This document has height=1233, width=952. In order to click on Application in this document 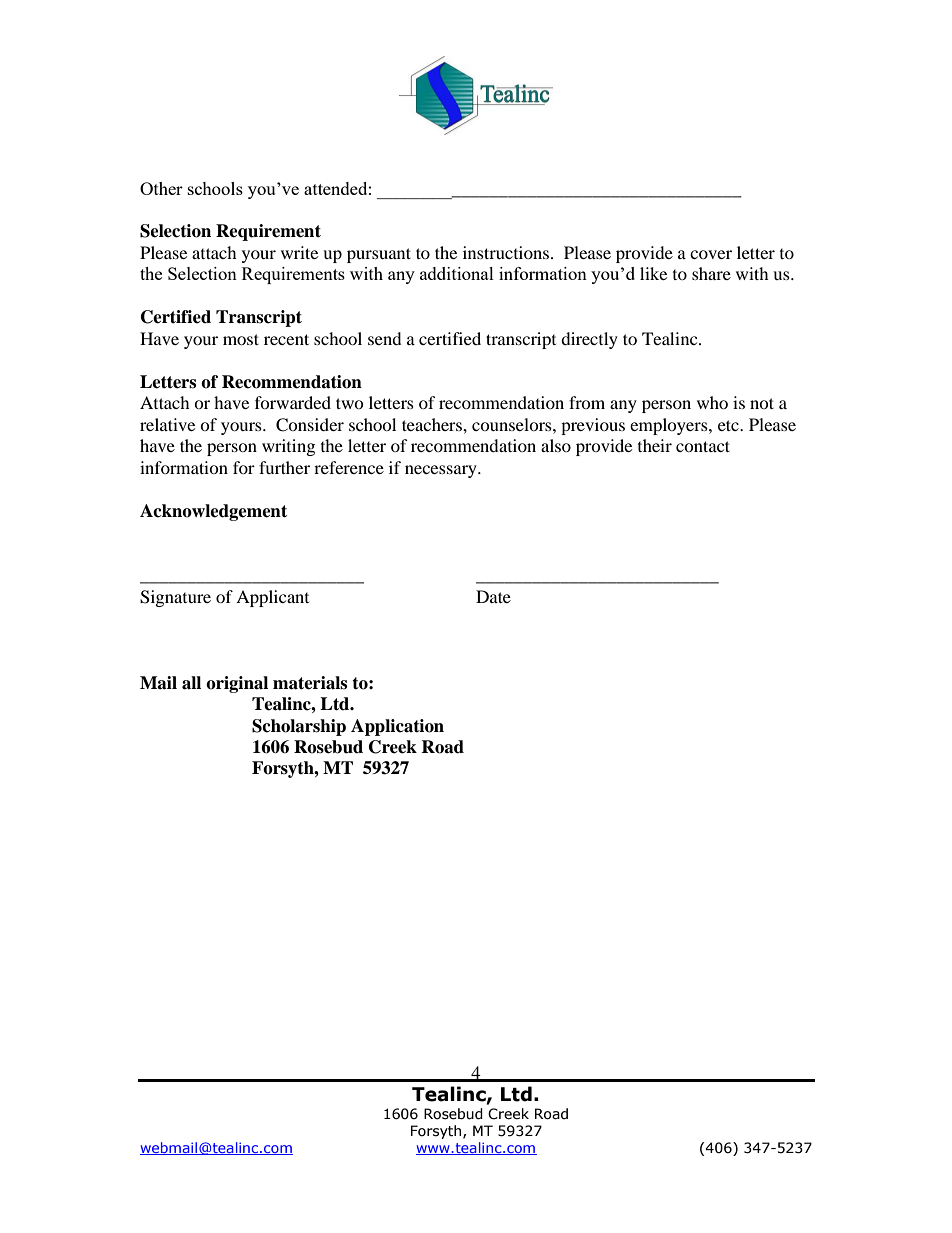, I will do `click(397, 727)`.
